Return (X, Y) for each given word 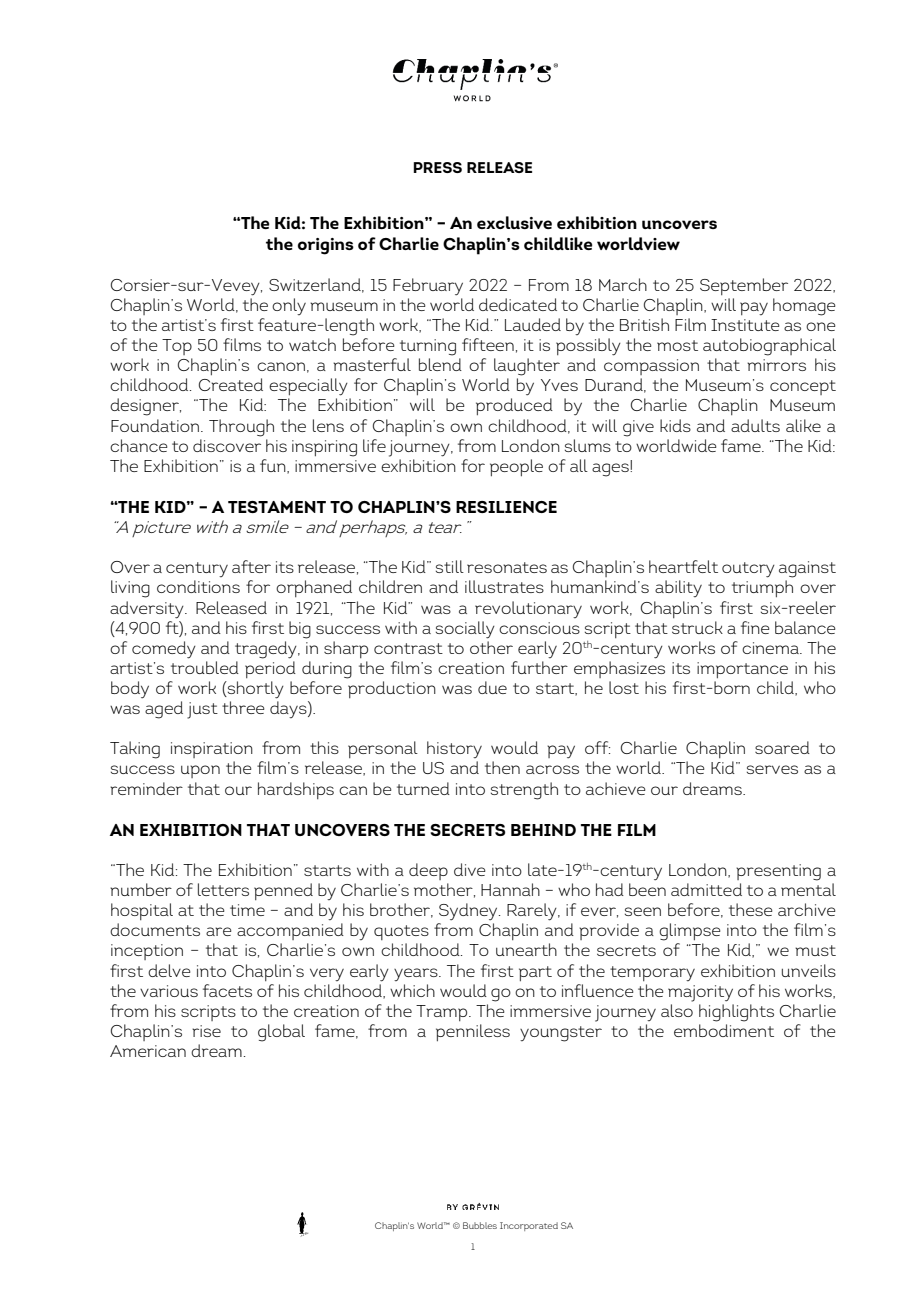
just (202, 710)
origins (326, 246)
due (492, 687)
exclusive (514, 222)
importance (742, 670)
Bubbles (480, 1225)
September (744, 286)
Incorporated (529, 1226)
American (148, 1051)
